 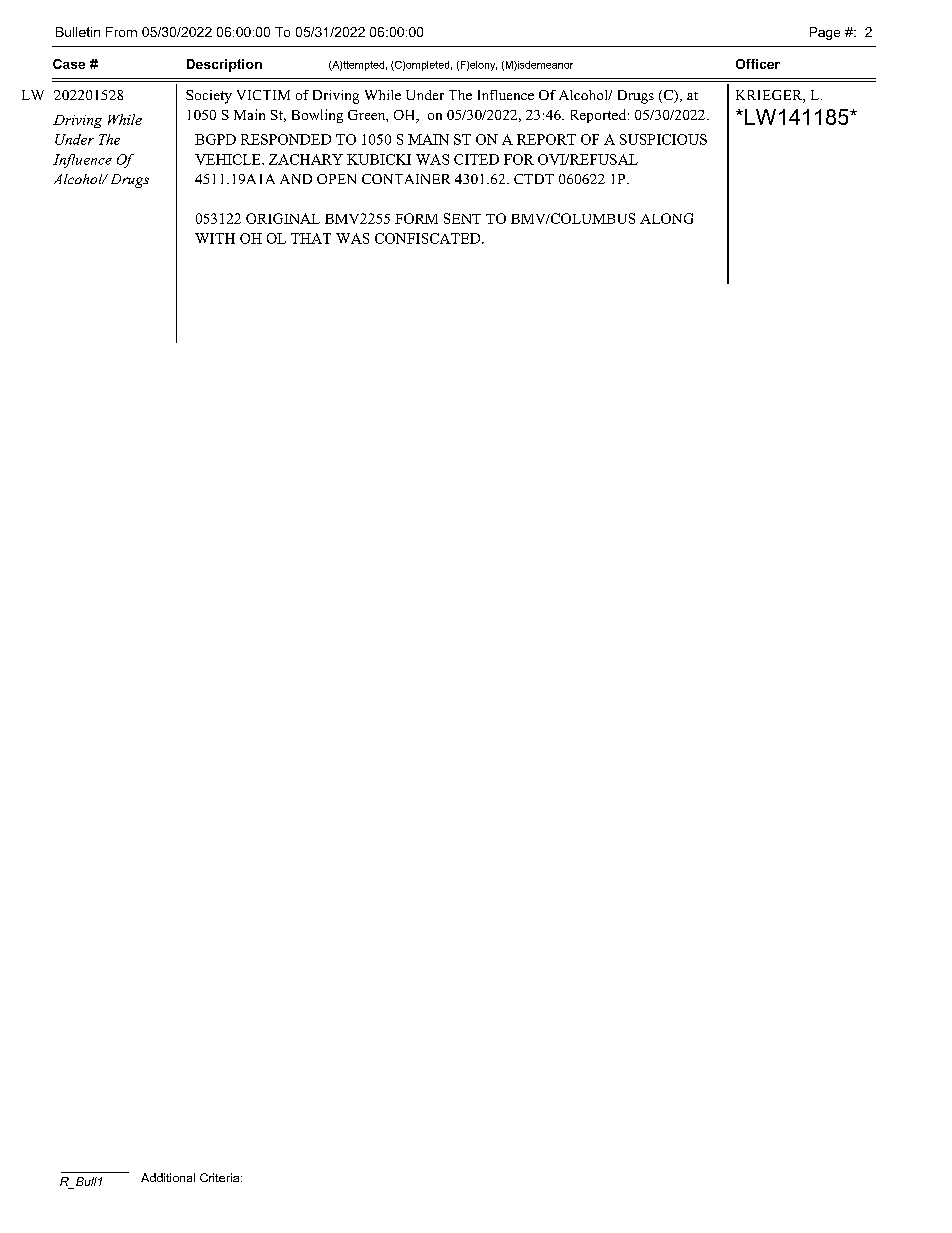 I want to click on ALONG, so click(x=666, y=218).
